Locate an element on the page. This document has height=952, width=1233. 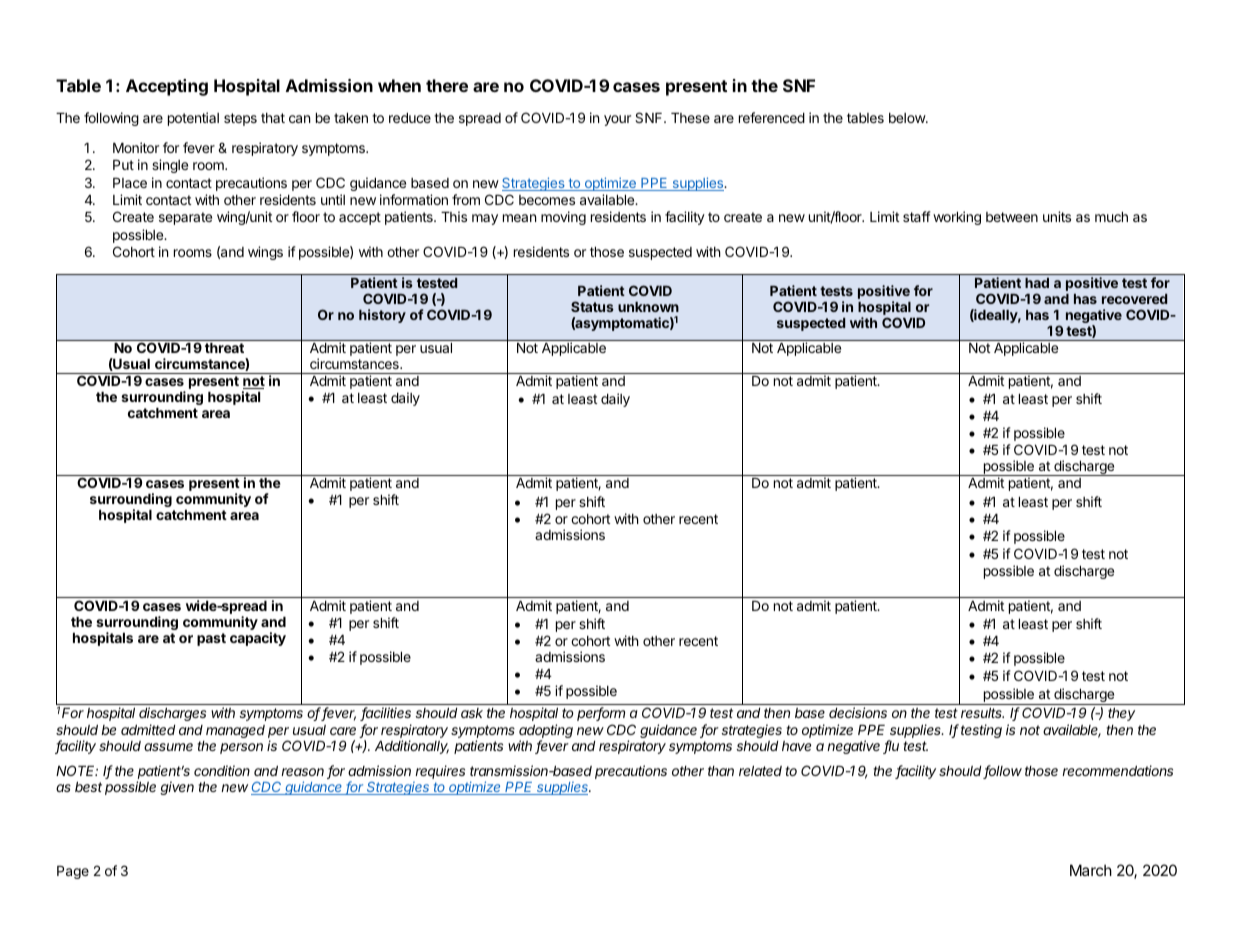
than is located at coordinates (721, 771).
